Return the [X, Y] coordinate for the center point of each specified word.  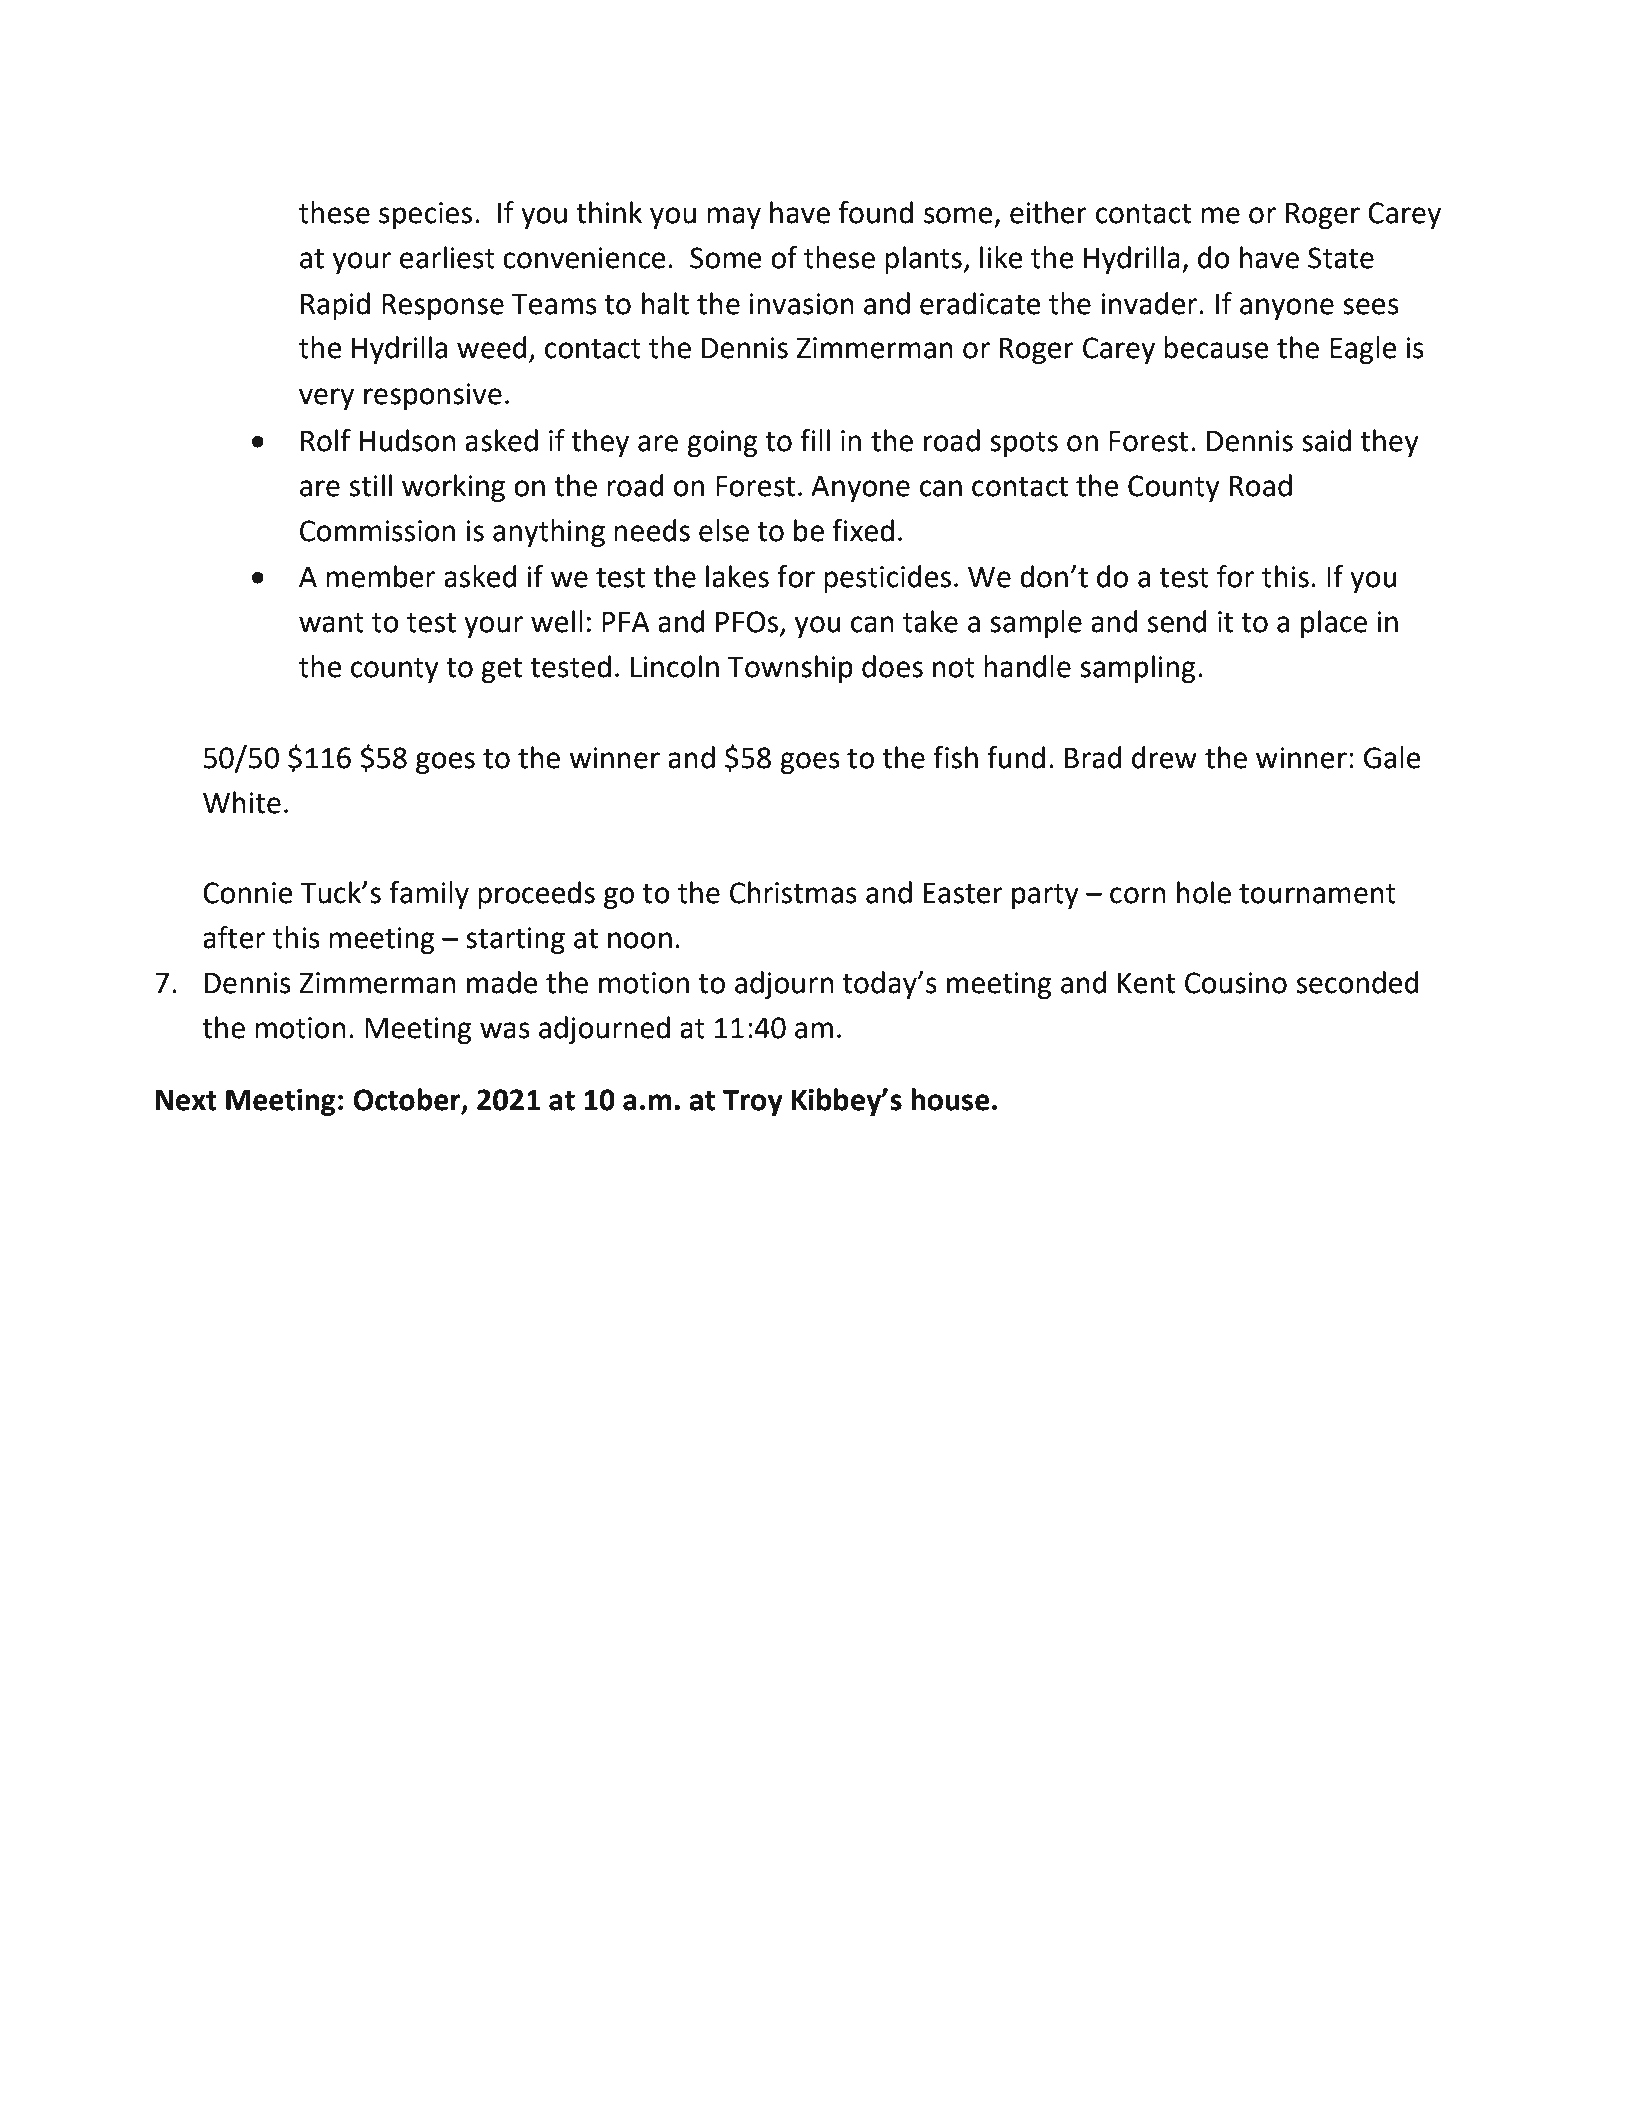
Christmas [793, 892]
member [380, 576]
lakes [737, 576]
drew [1164, 757]
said [1326, 440]
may [734, 218]
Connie [248, 893]
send [1177, 621]
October [408, 1100]
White [242, 802]
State [1341, 258]
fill [815, 440]
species [425, 215]
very [326, 399]
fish [955, 757]
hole [1204, 892]
